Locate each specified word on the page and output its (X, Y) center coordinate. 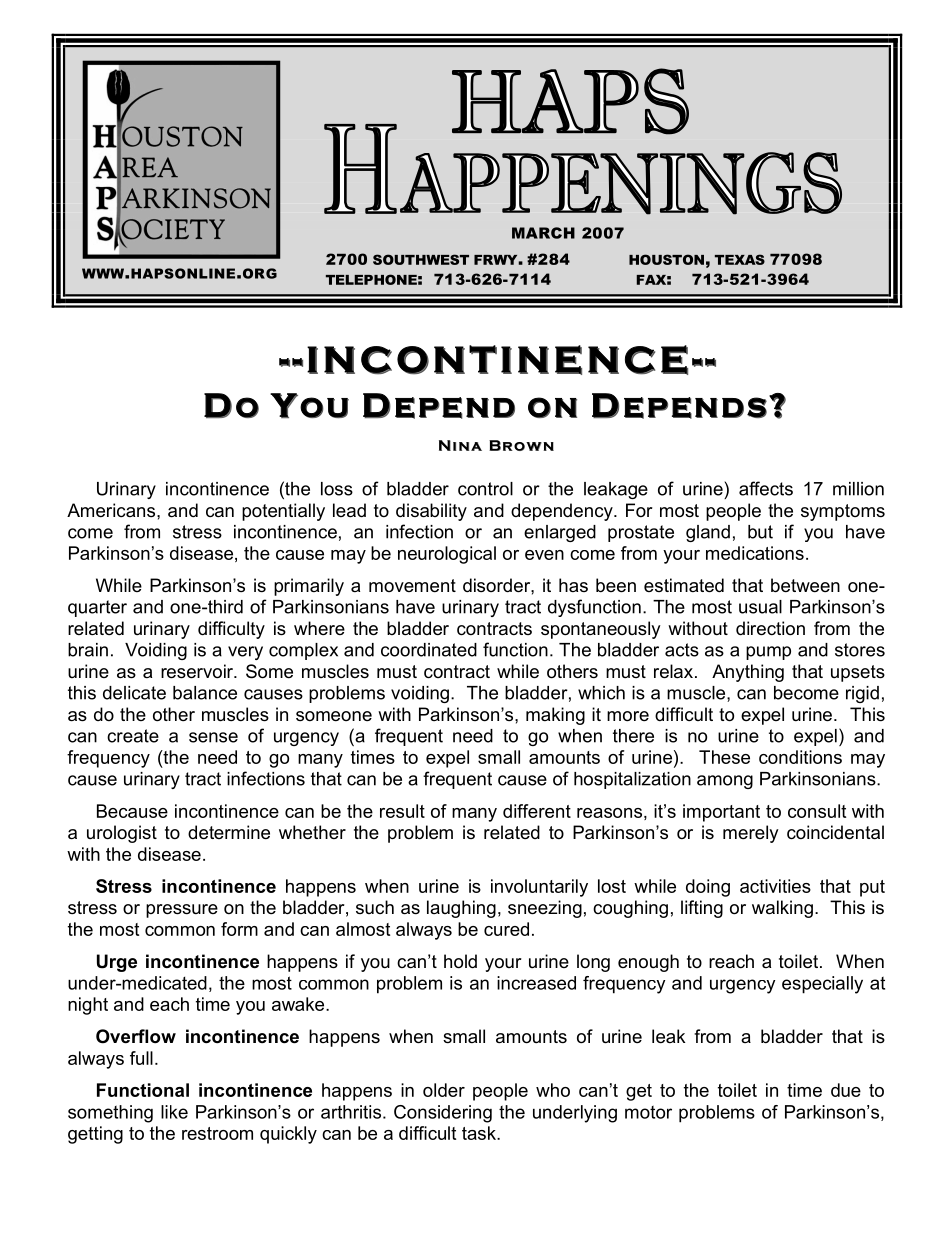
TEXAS (740, 259)
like (174, 1112)
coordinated (429, 650)
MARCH (543, 233)
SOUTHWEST (421, 259)
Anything (748, 673)
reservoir (198, 671)
